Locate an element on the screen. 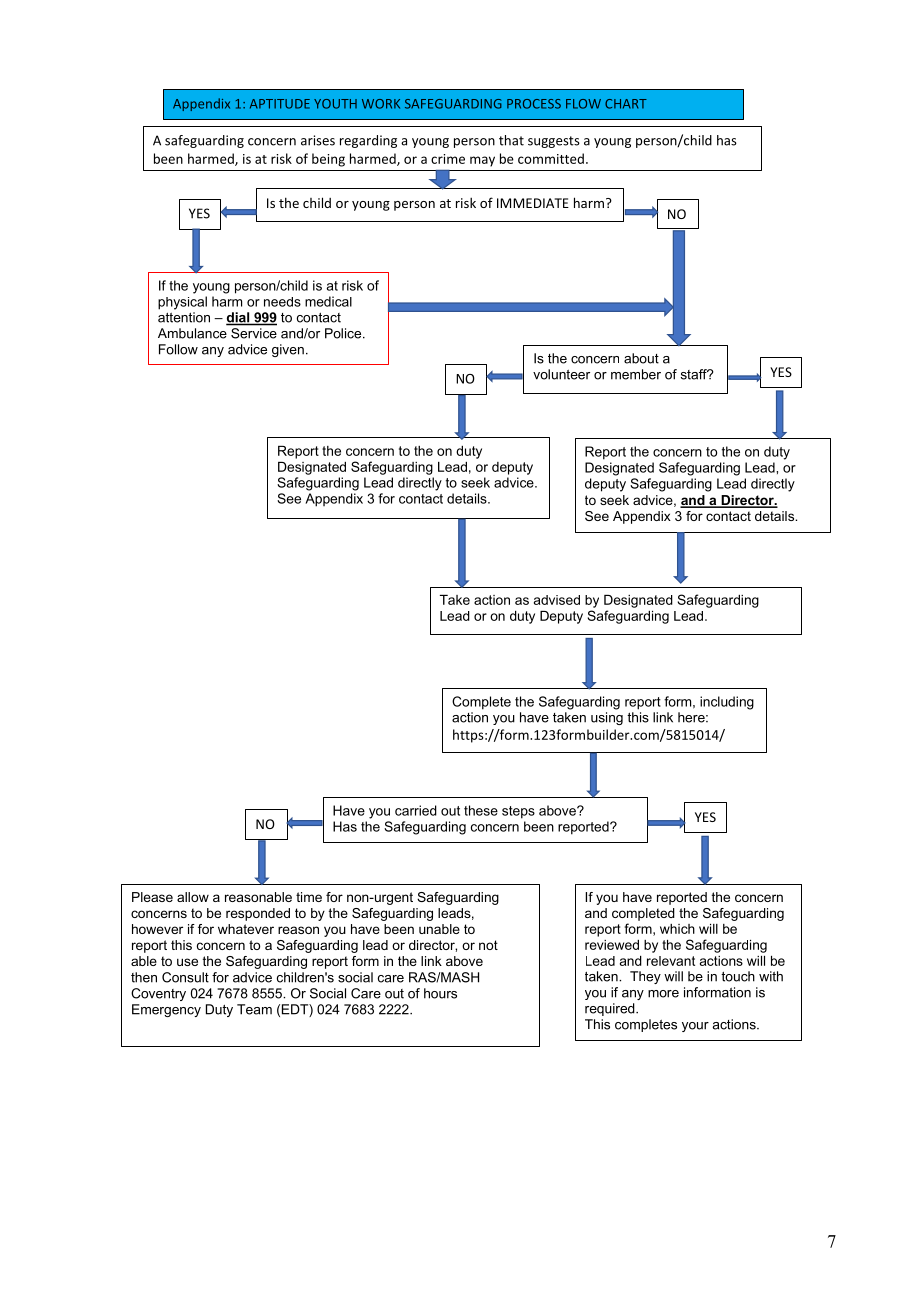 Image resolution: width=924 pixels, height=1308 pixels. including is located at coordinates (727, 703).
